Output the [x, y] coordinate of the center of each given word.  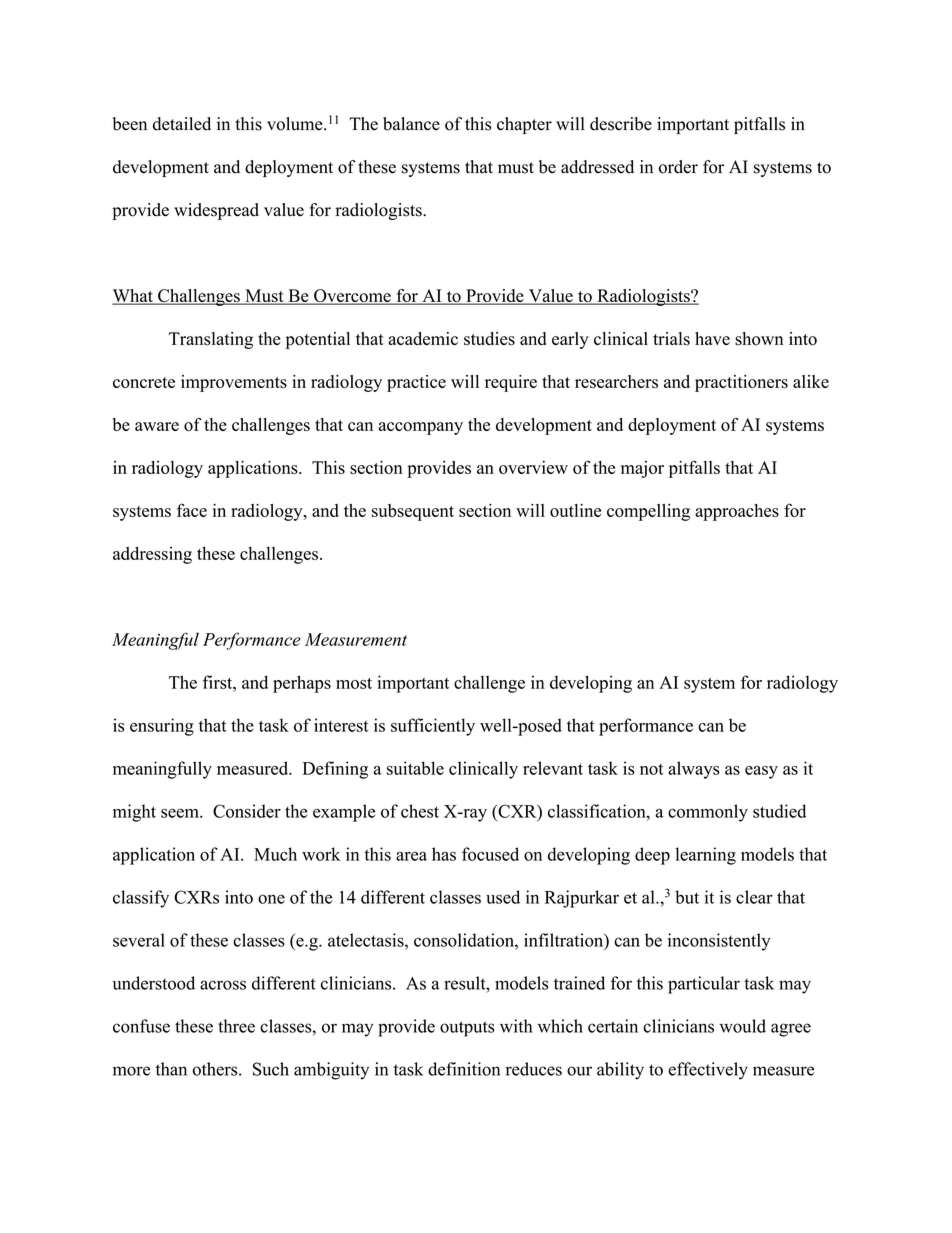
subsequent [413, 512]
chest [420, 811]
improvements [234, 383]
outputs [467, 1029]
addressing [152, 555]
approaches [737, 512]
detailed [182, 124]
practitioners [741, 383]
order [678, 167]
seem [181, 813]
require [511, 383]
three [236, 1026]
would [743, 1026]
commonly [708, 813]
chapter [524, 125]
